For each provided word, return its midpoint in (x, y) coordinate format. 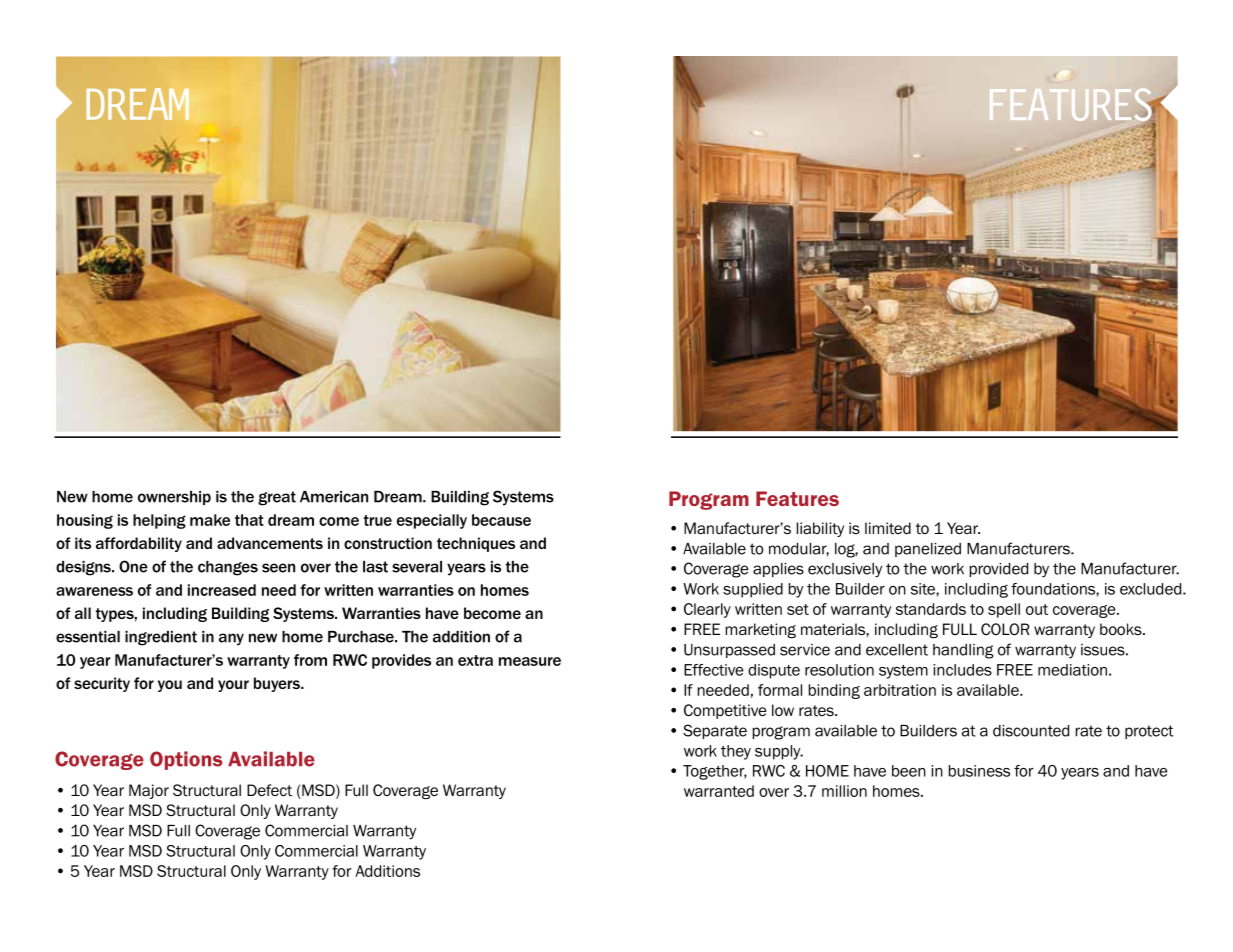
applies (778, 570)
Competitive (725, 711)
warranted (719, 791)
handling (963, 651)
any (231, 639)
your (233, 686)
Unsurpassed (729, 651)
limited (888, 528)
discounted (1031, 731)
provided (999, 570)
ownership (174, 498)
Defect (269, 790)
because (501, 520)
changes (228, 568)
